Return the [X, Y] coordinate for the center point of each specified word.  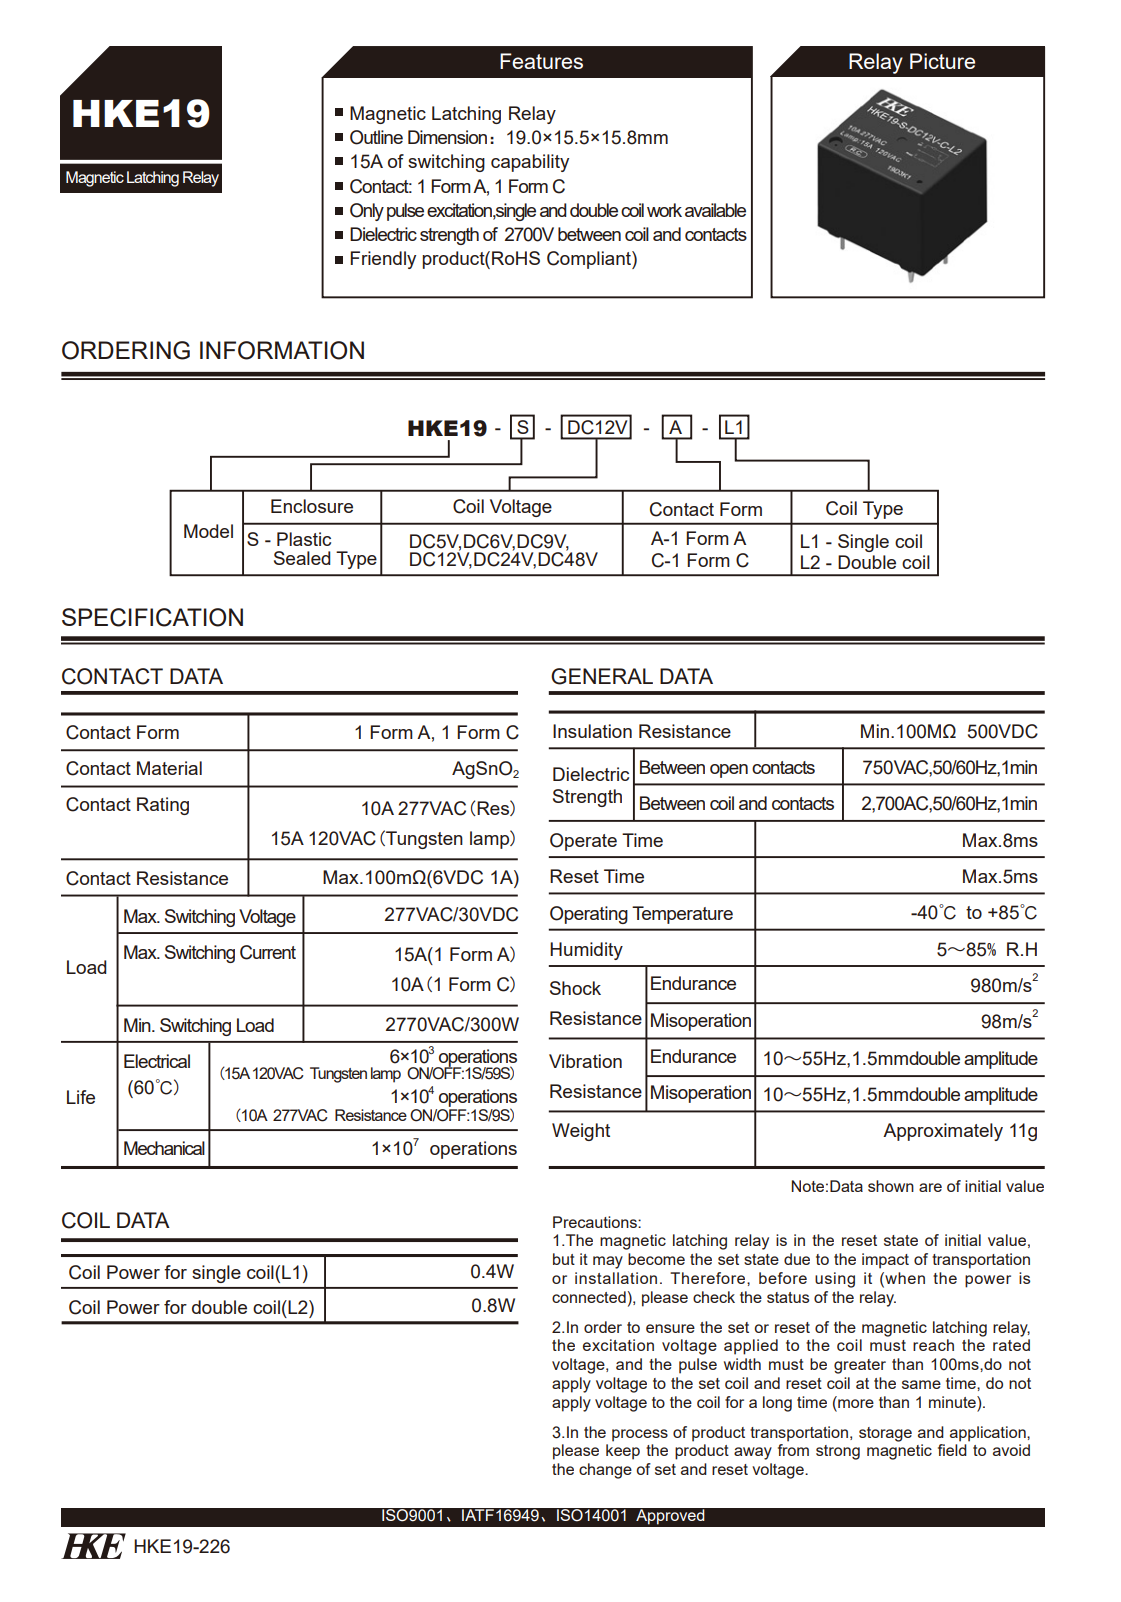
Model [208, 531]
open [729, 771]
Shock [575, 988]
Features [541, 61]
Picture [942, 61]
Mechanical [164, 1148]
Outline [376, 137]
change [605, 1471]
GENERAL [602, 676]
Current [268, 952]
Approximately [943, 1132]
